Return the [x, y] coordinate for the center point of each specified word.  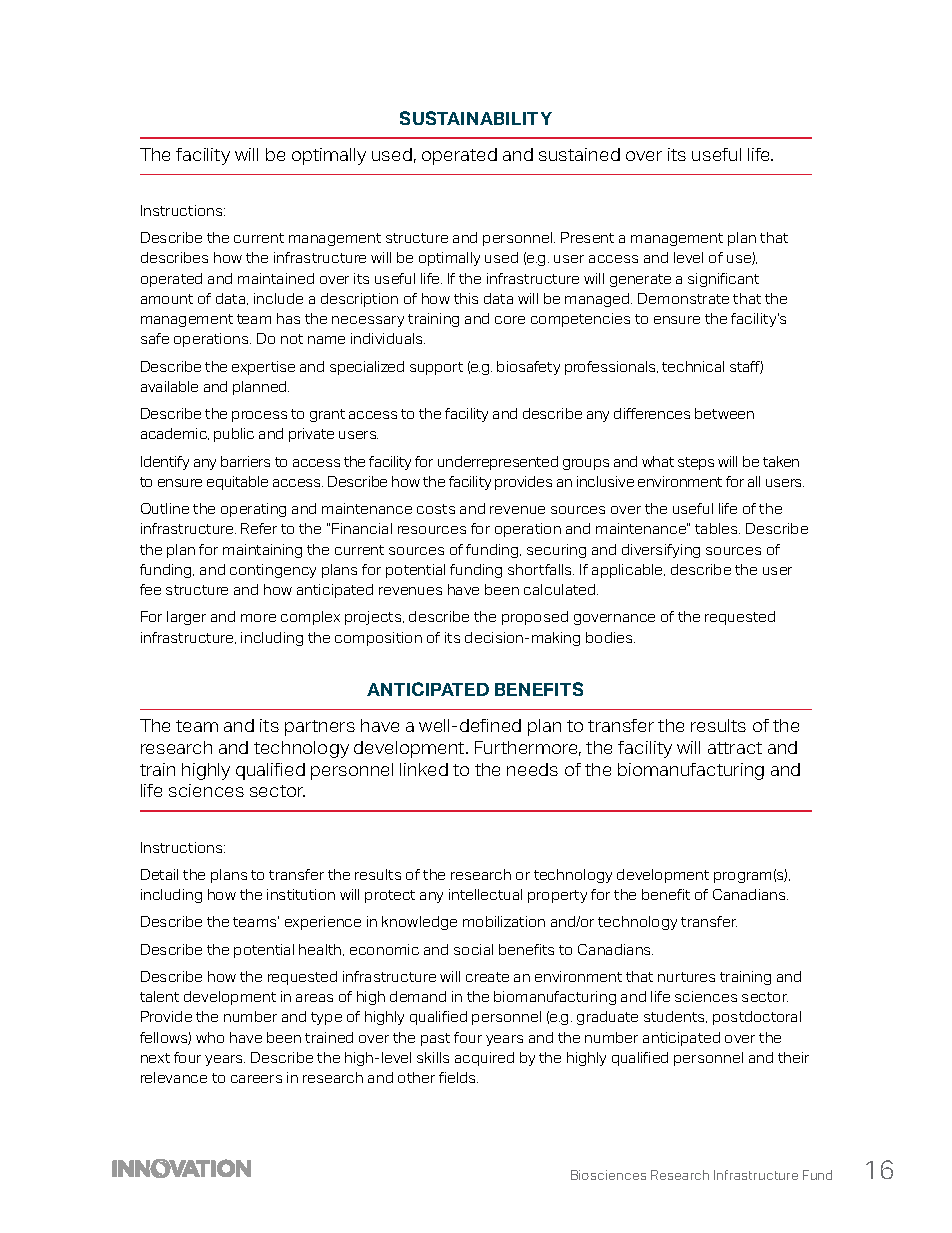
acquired [484, 1059]
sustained [579, 154]
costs [436, 509]
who [210, 1037]
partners [320, 728]
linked [424, 769]
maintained [276, 278]
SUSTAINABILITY [476, 118]
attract [735, 748]
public [234, 435]
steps [696, 463]
